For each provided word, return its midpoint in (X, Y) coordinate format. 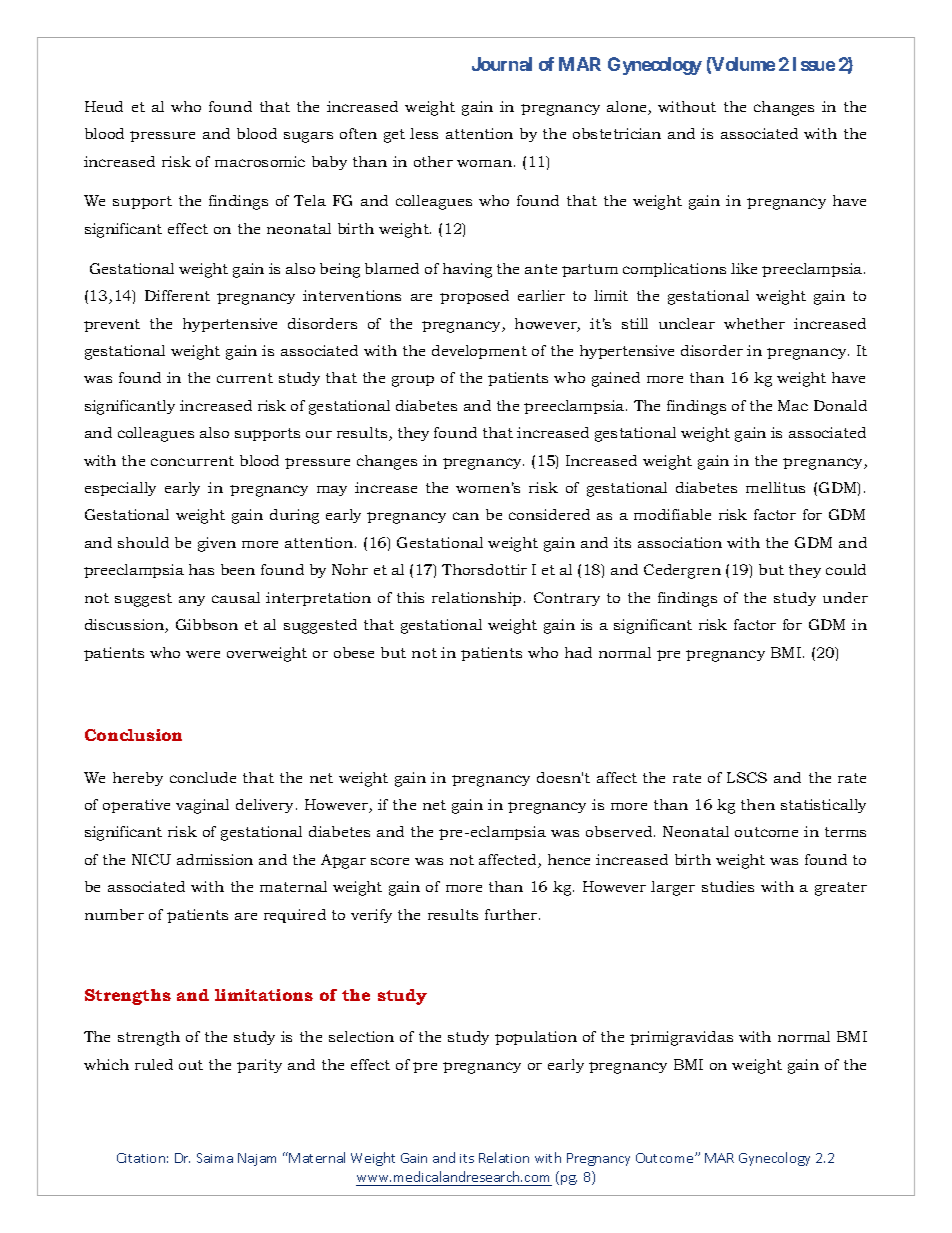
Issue (814, 64)
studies (728, 886)
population (536, 1038)
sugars (308, 137)
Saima (215, 1158)
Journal (502, 64)
